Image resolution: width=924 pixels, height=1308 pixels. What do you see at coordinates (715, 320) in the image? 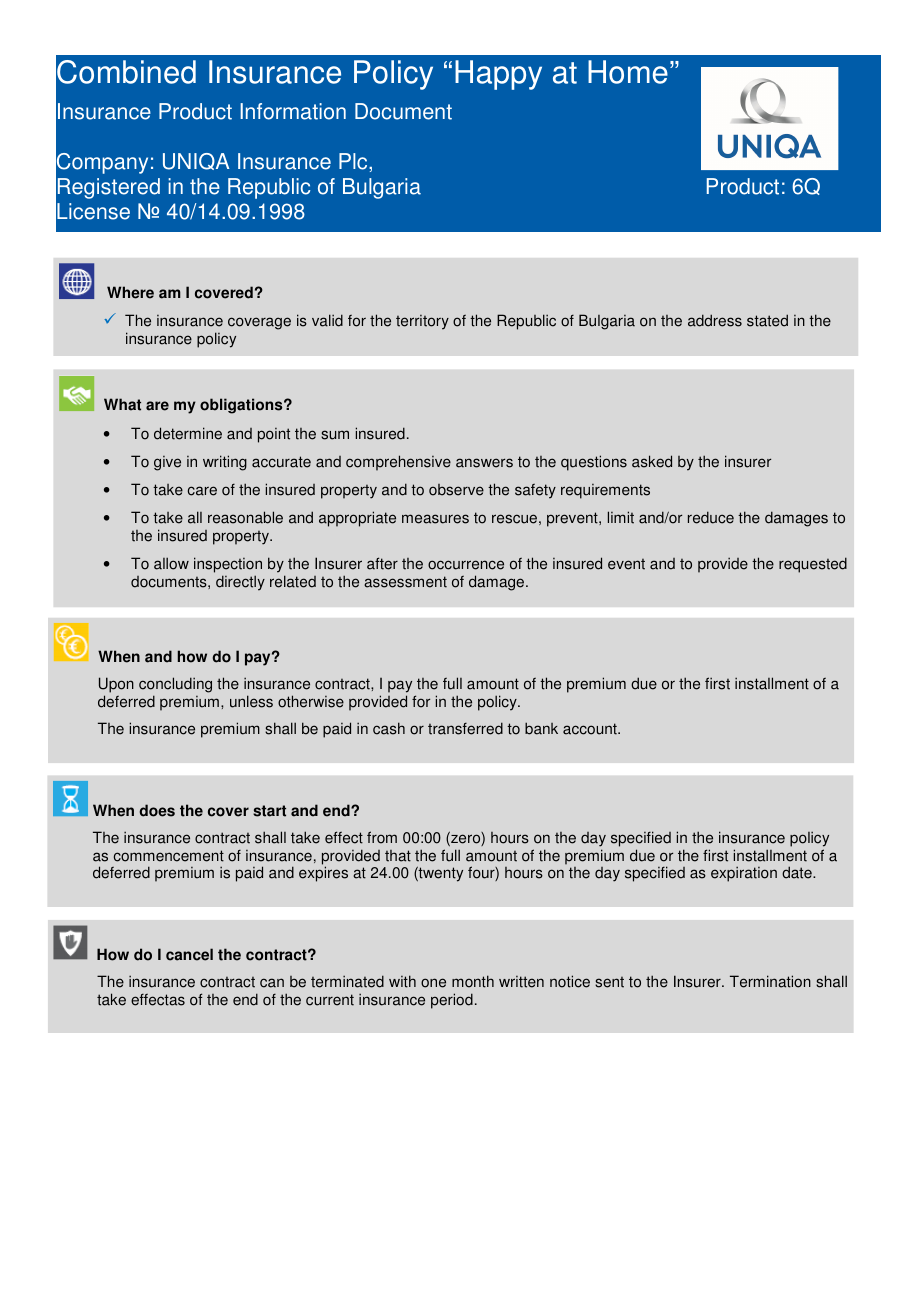
I see `address` at bounding box center [715, 320].
